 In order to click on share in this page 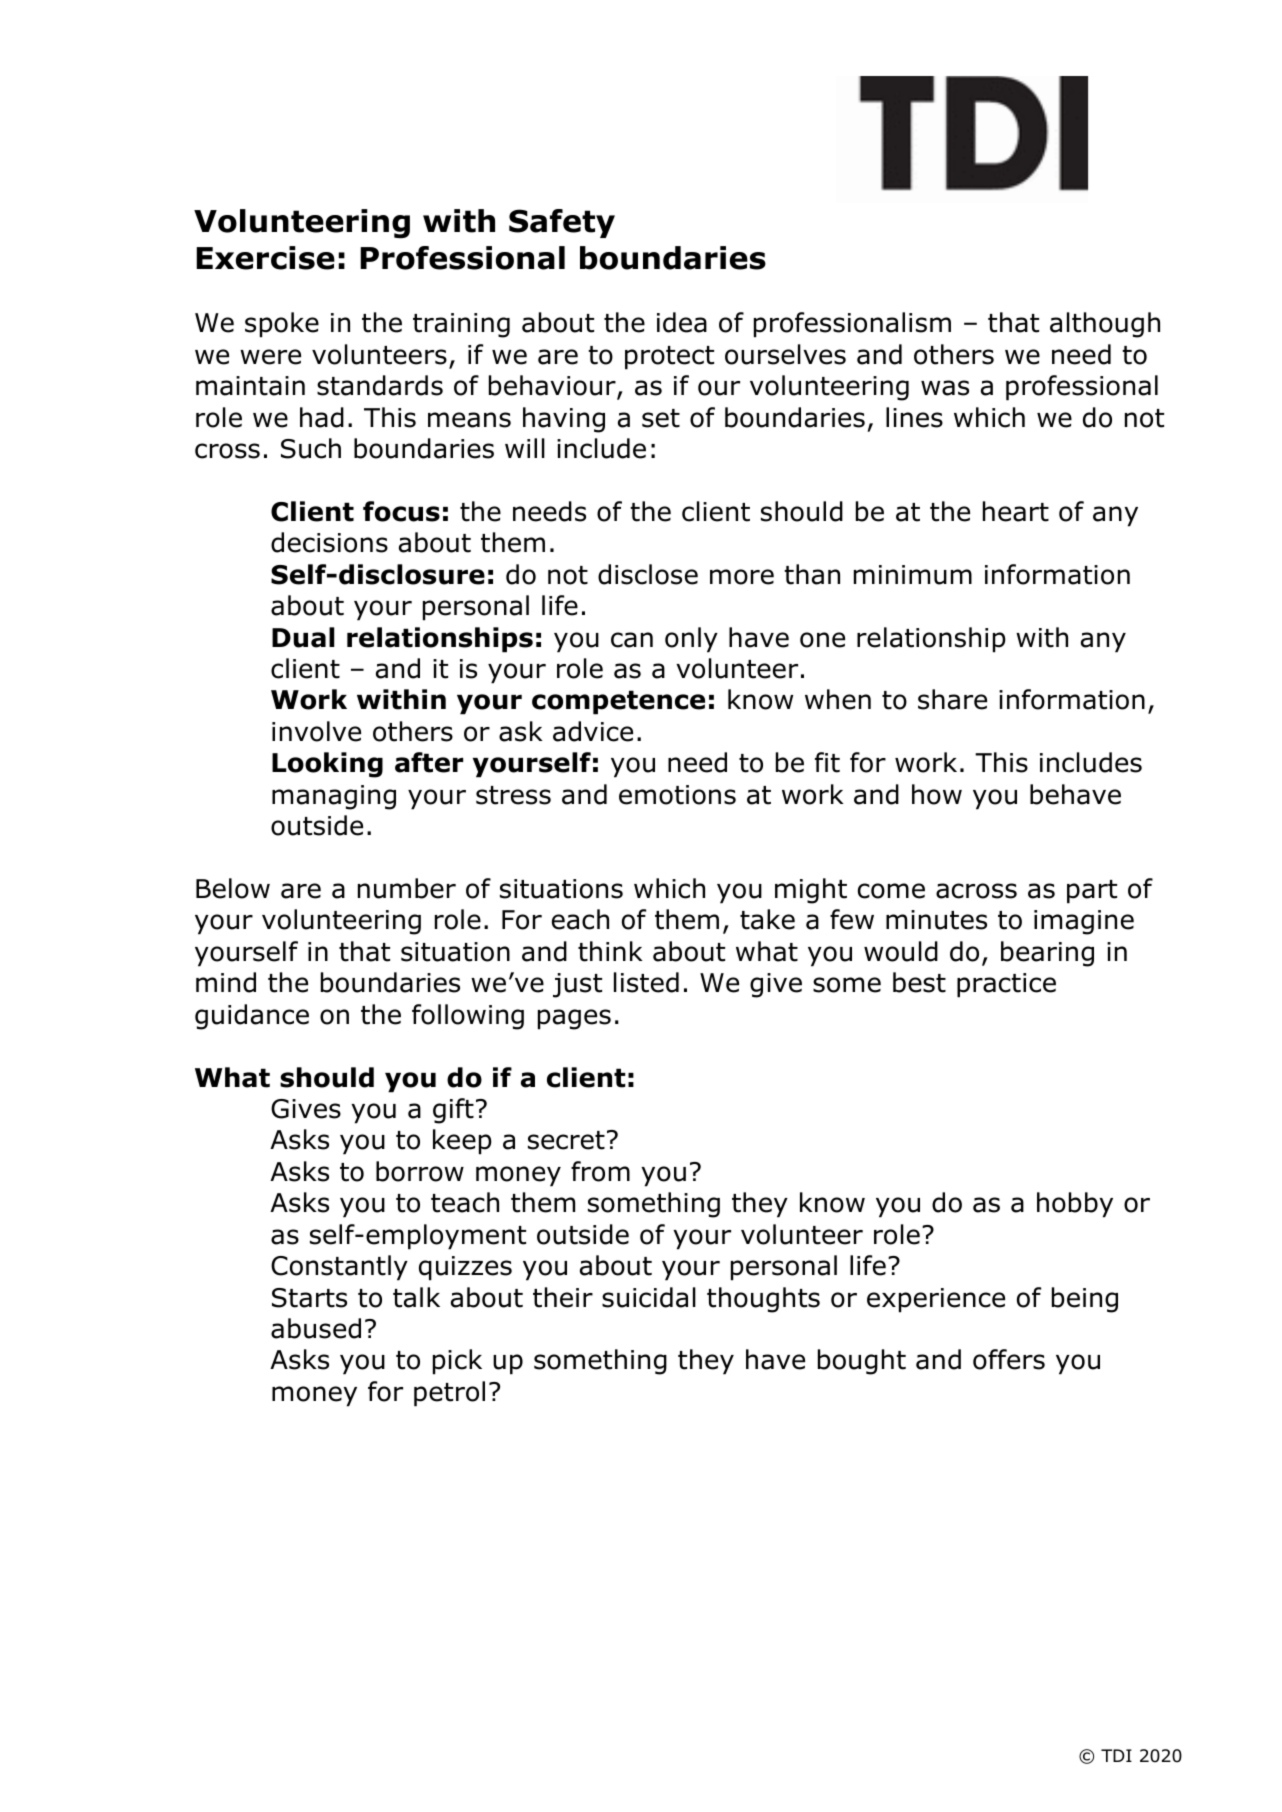, I will do `click(952, 699)`.
